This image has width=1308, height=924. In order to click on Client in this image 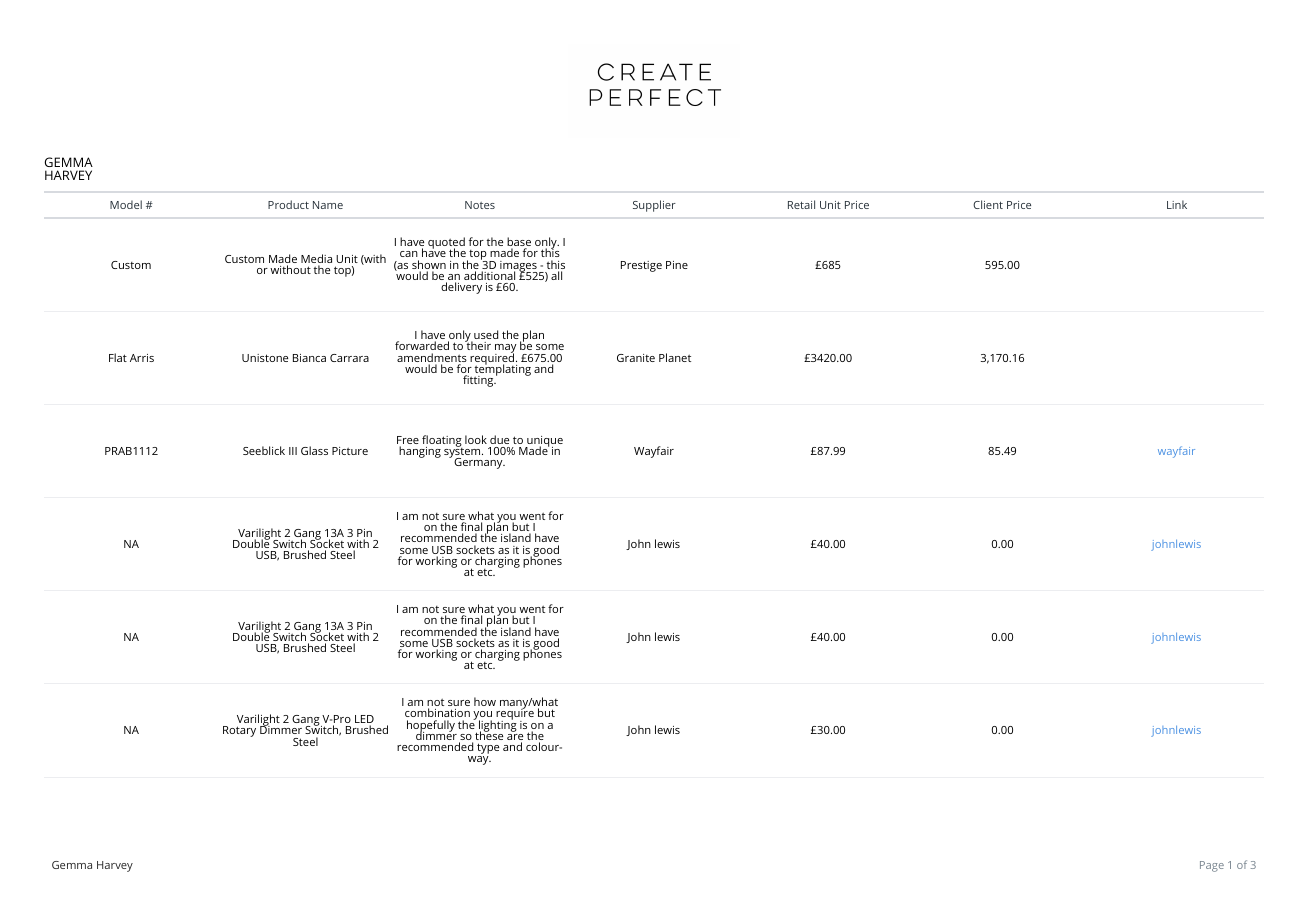, I will do `click(988, 204)`.
